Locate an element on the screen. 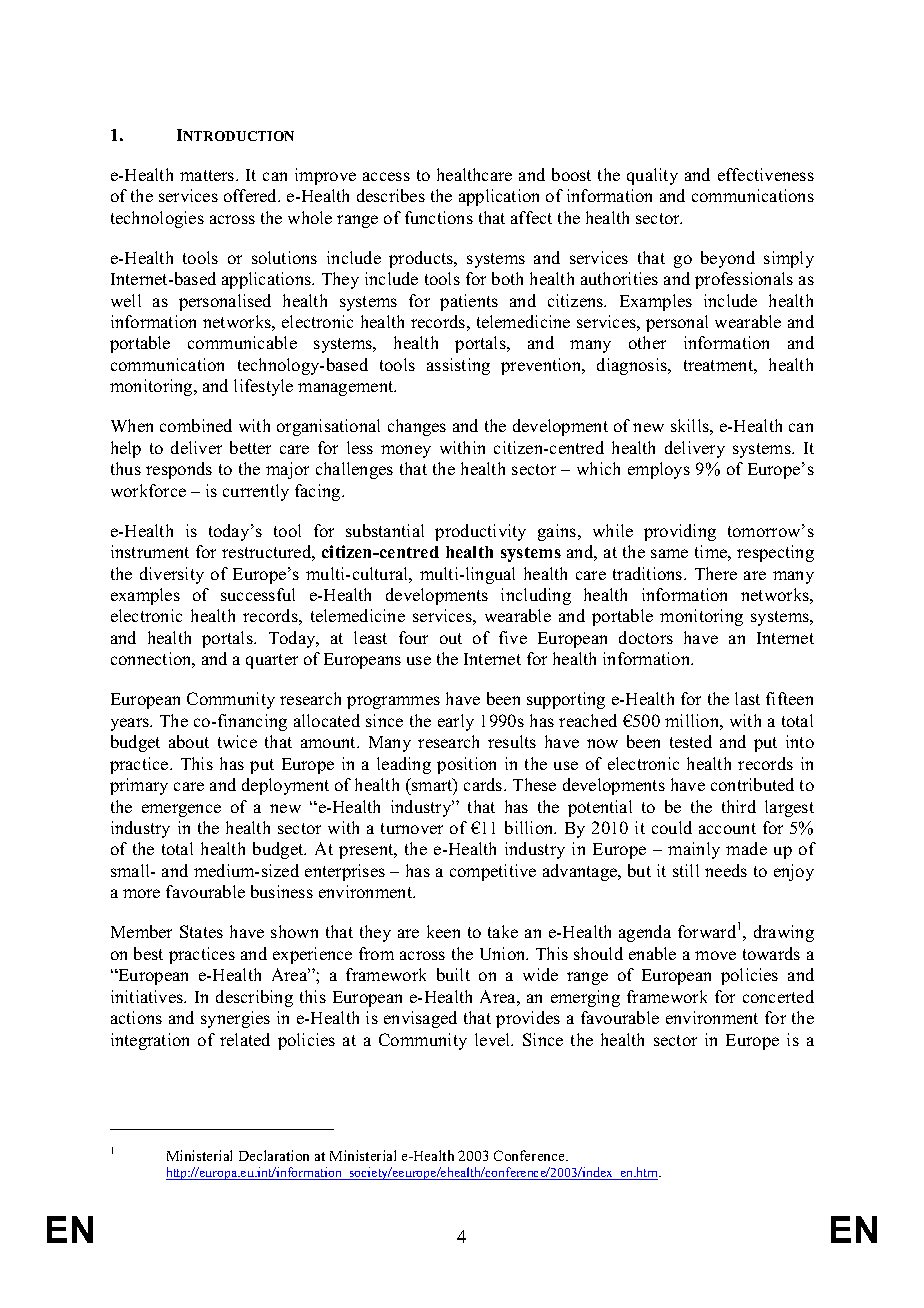 The height and width of the screenshot is (1308, 924). concerted is located at coordinates (778, 996).
